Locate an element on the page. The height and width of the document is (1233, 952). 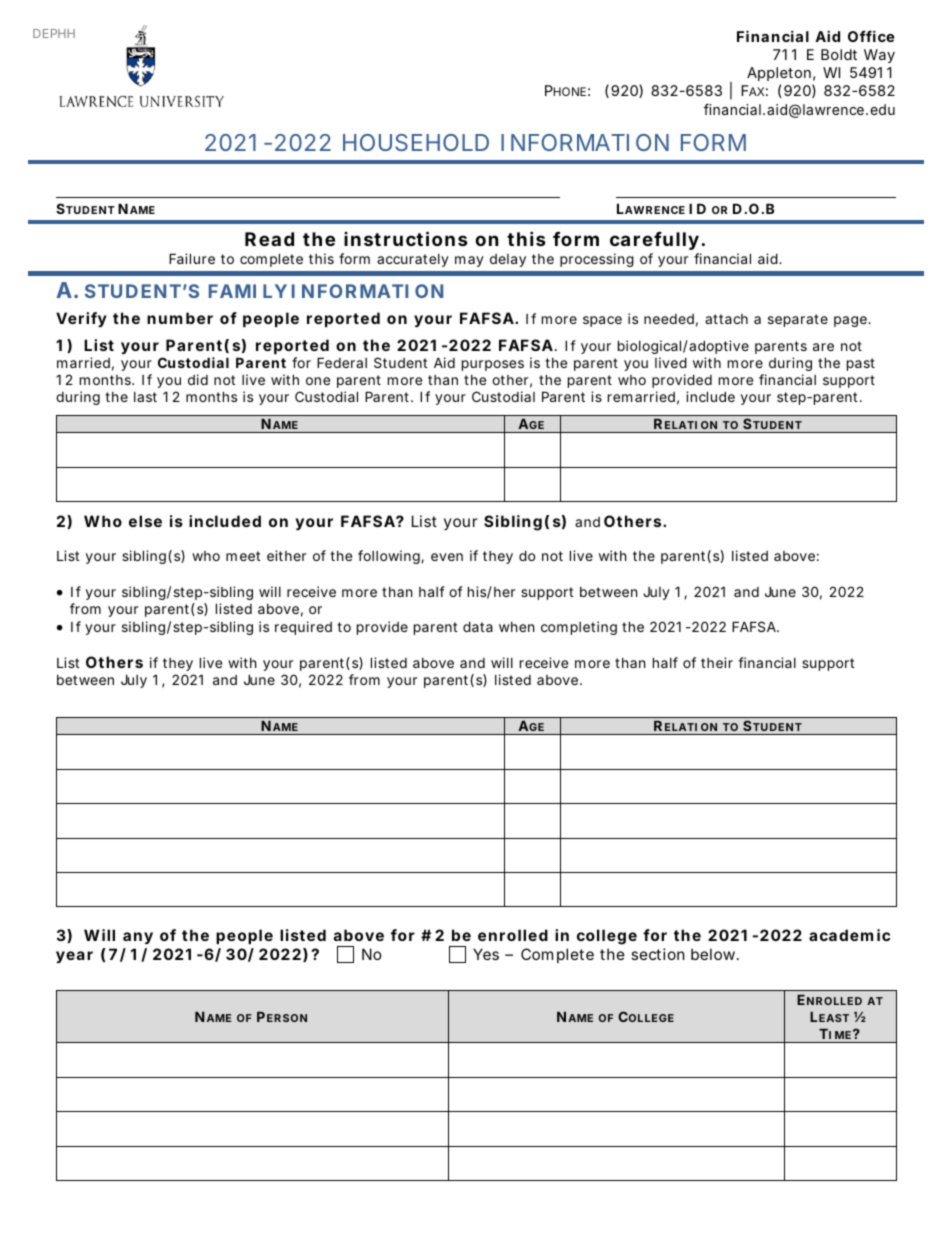
even is located at coordinates (447, 557).
